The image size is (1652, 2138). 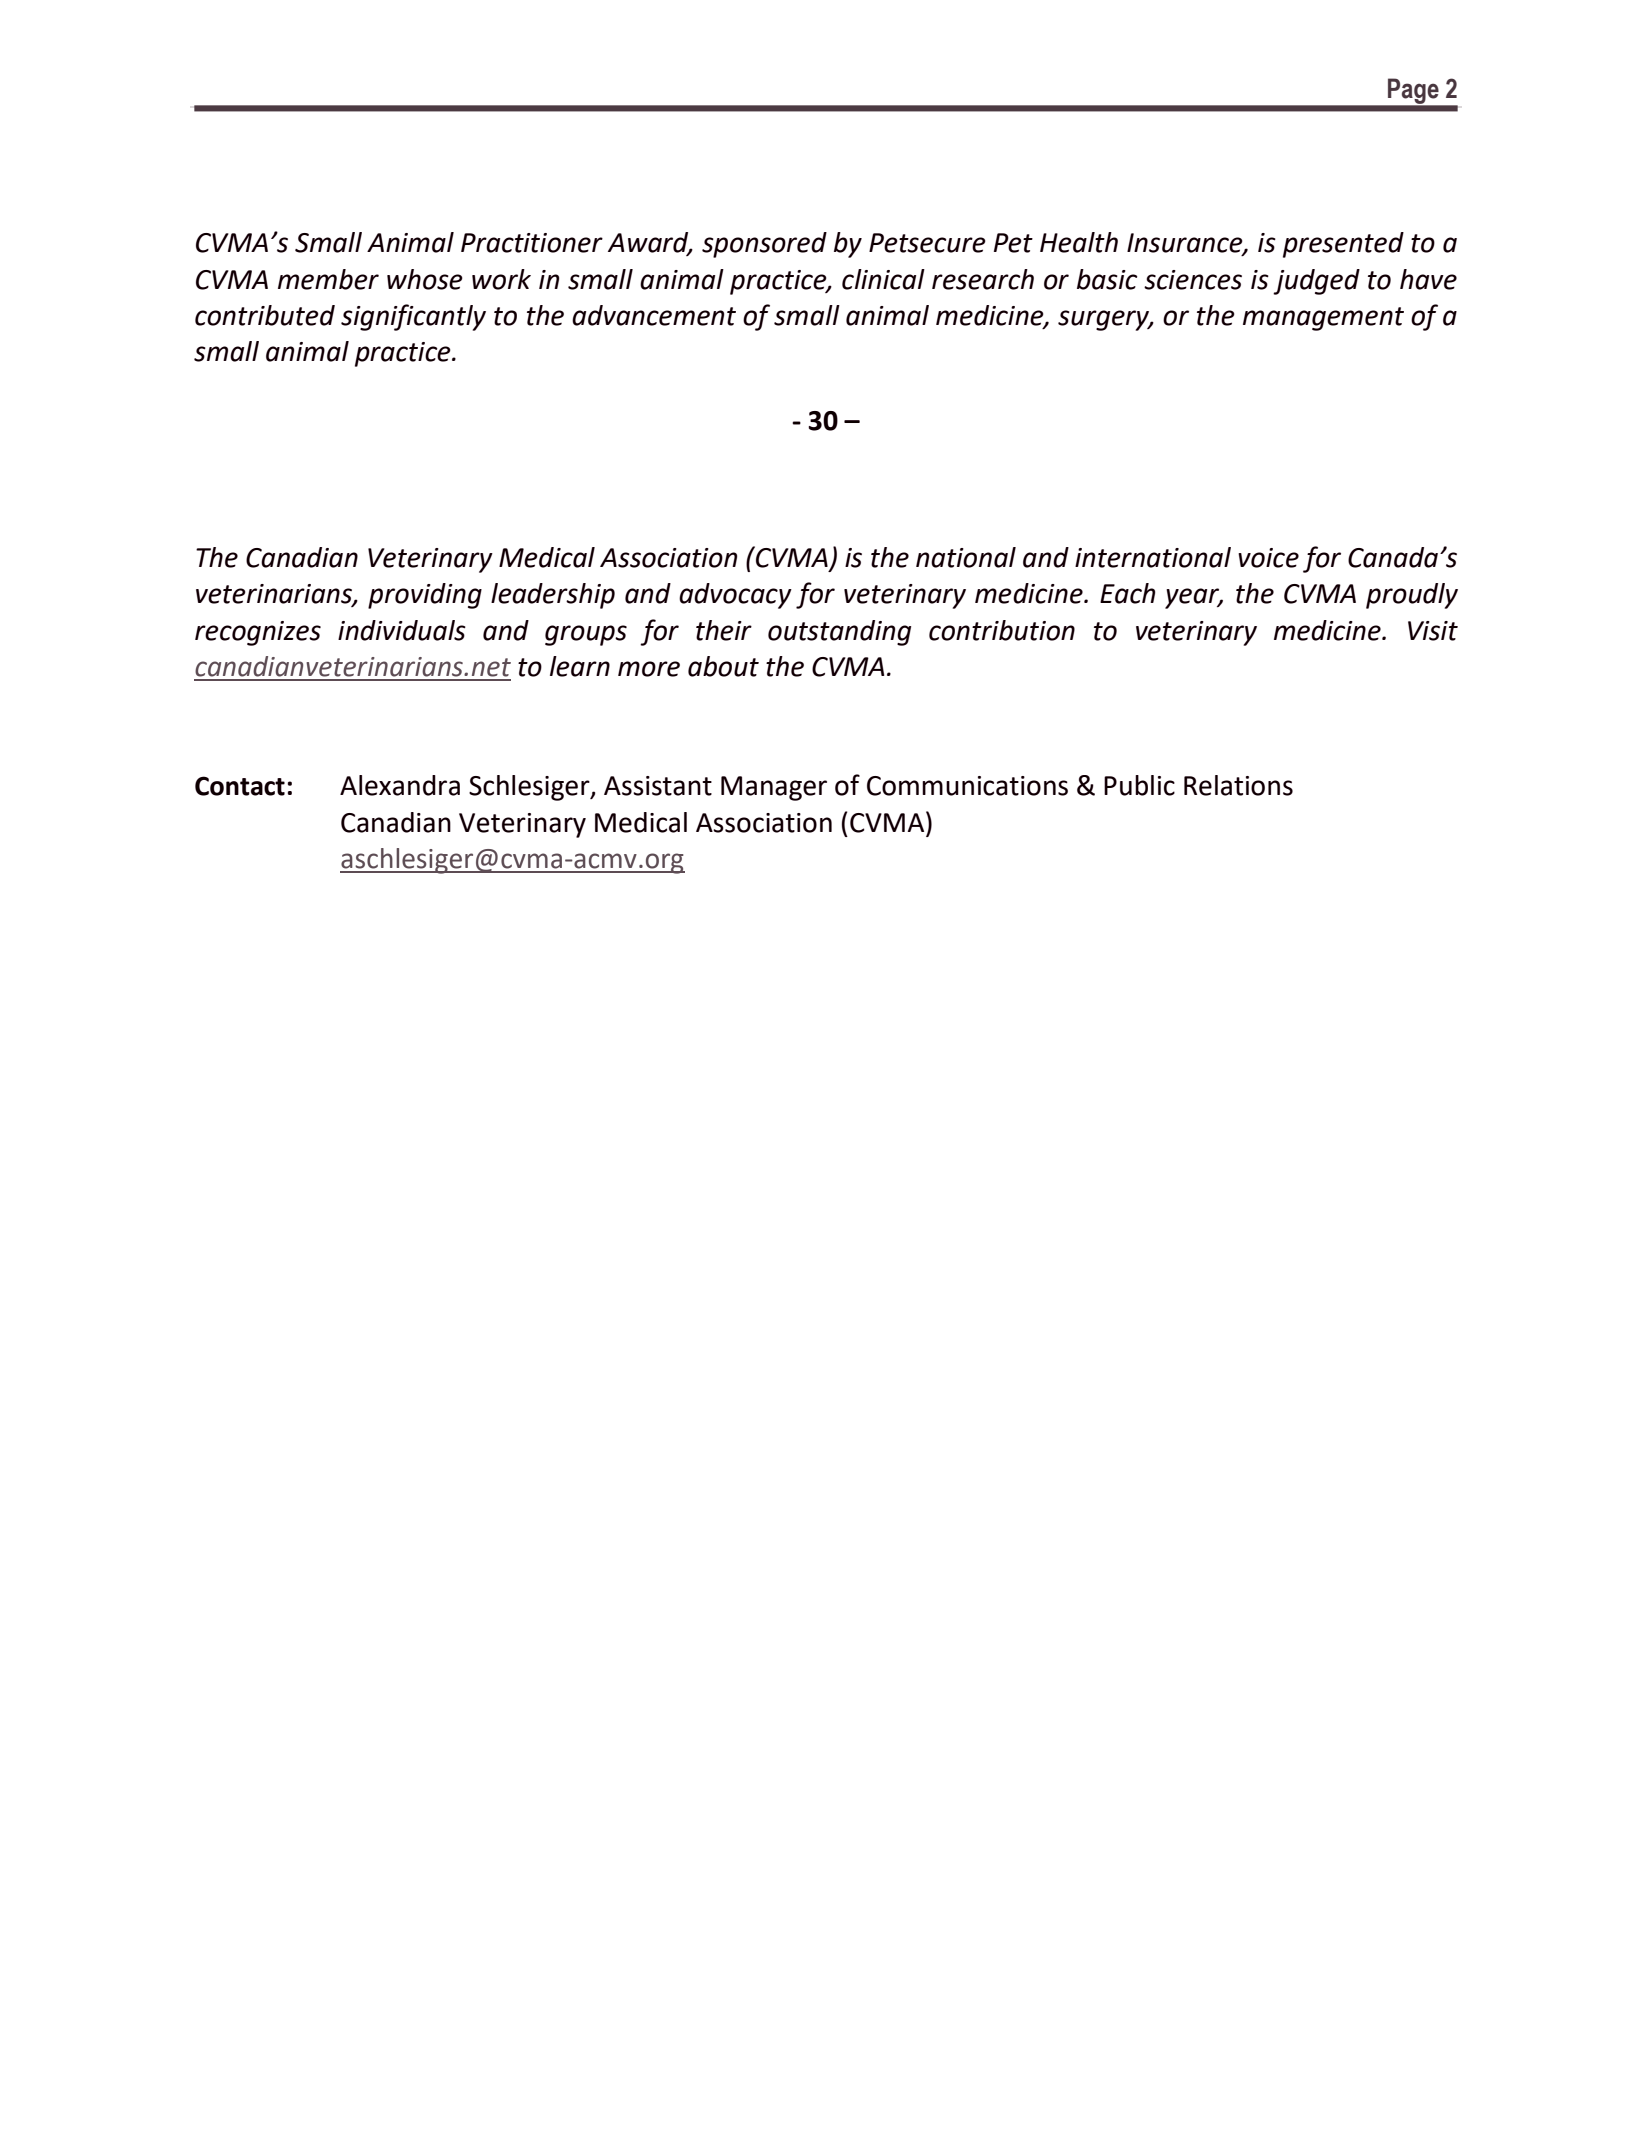 I want to click on Relations, so click(x=1238, y=785).
